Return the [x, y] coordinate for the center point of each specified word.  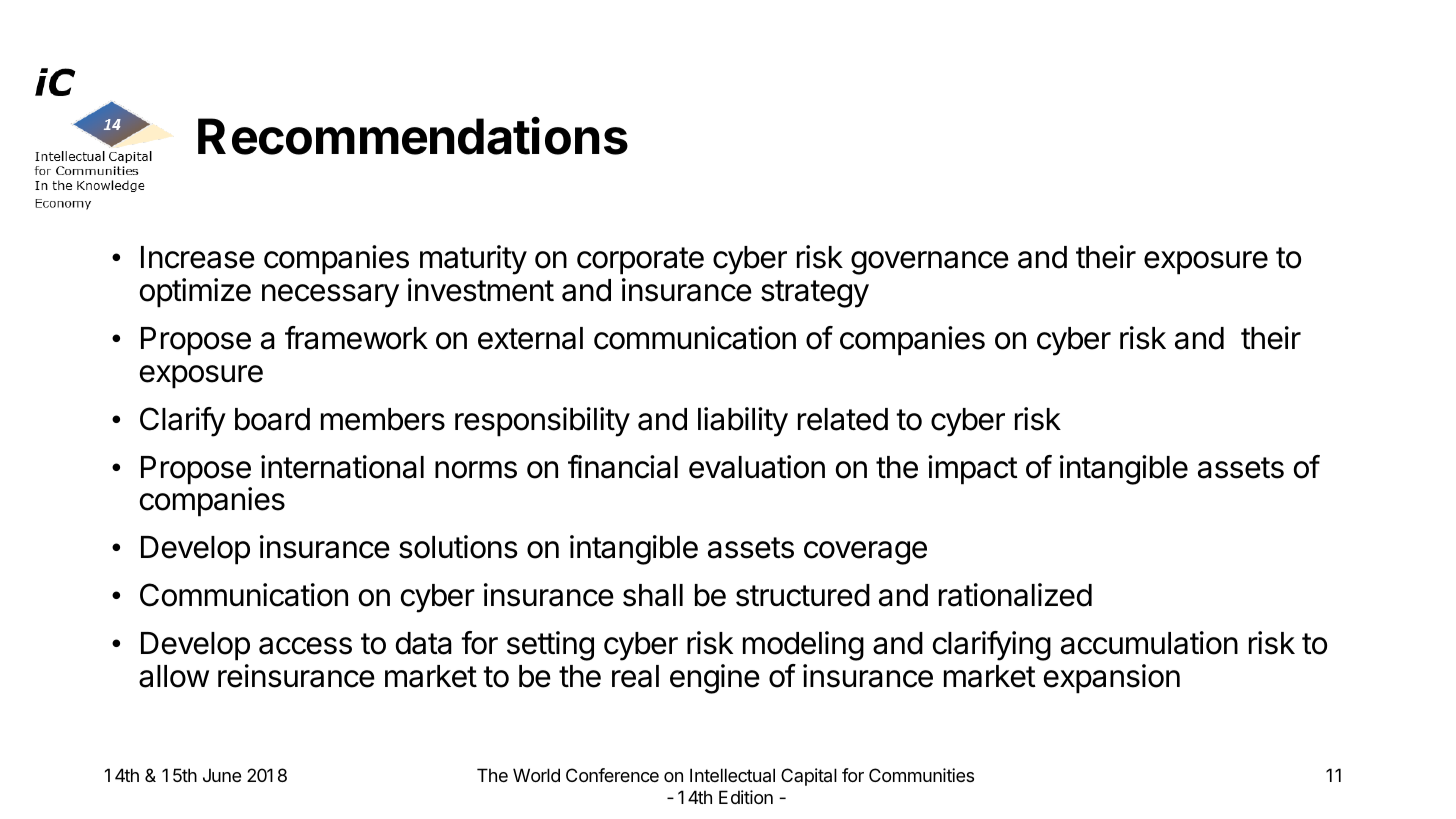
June [222, 775]
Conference [612, 775]
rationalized [1015, 595]
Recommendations [413, 135]
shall [653, 595]
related [843, 419]
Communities [921, 775]
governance [930, 263]
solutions [458, 547]
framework [356, 338]
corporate [640, 261]
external [530, 338]
